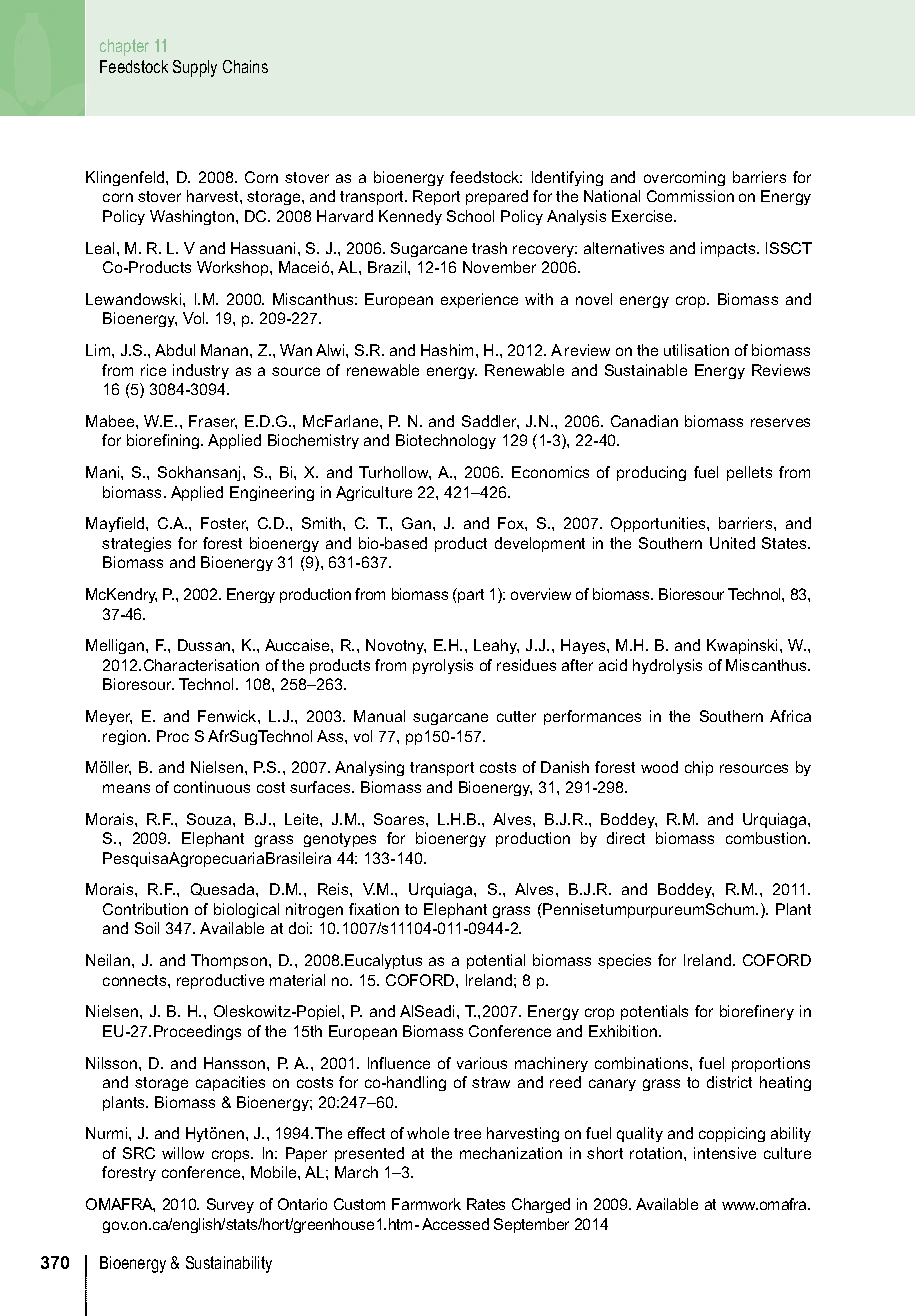  I want to click on overcoming, so click(684, 178).
